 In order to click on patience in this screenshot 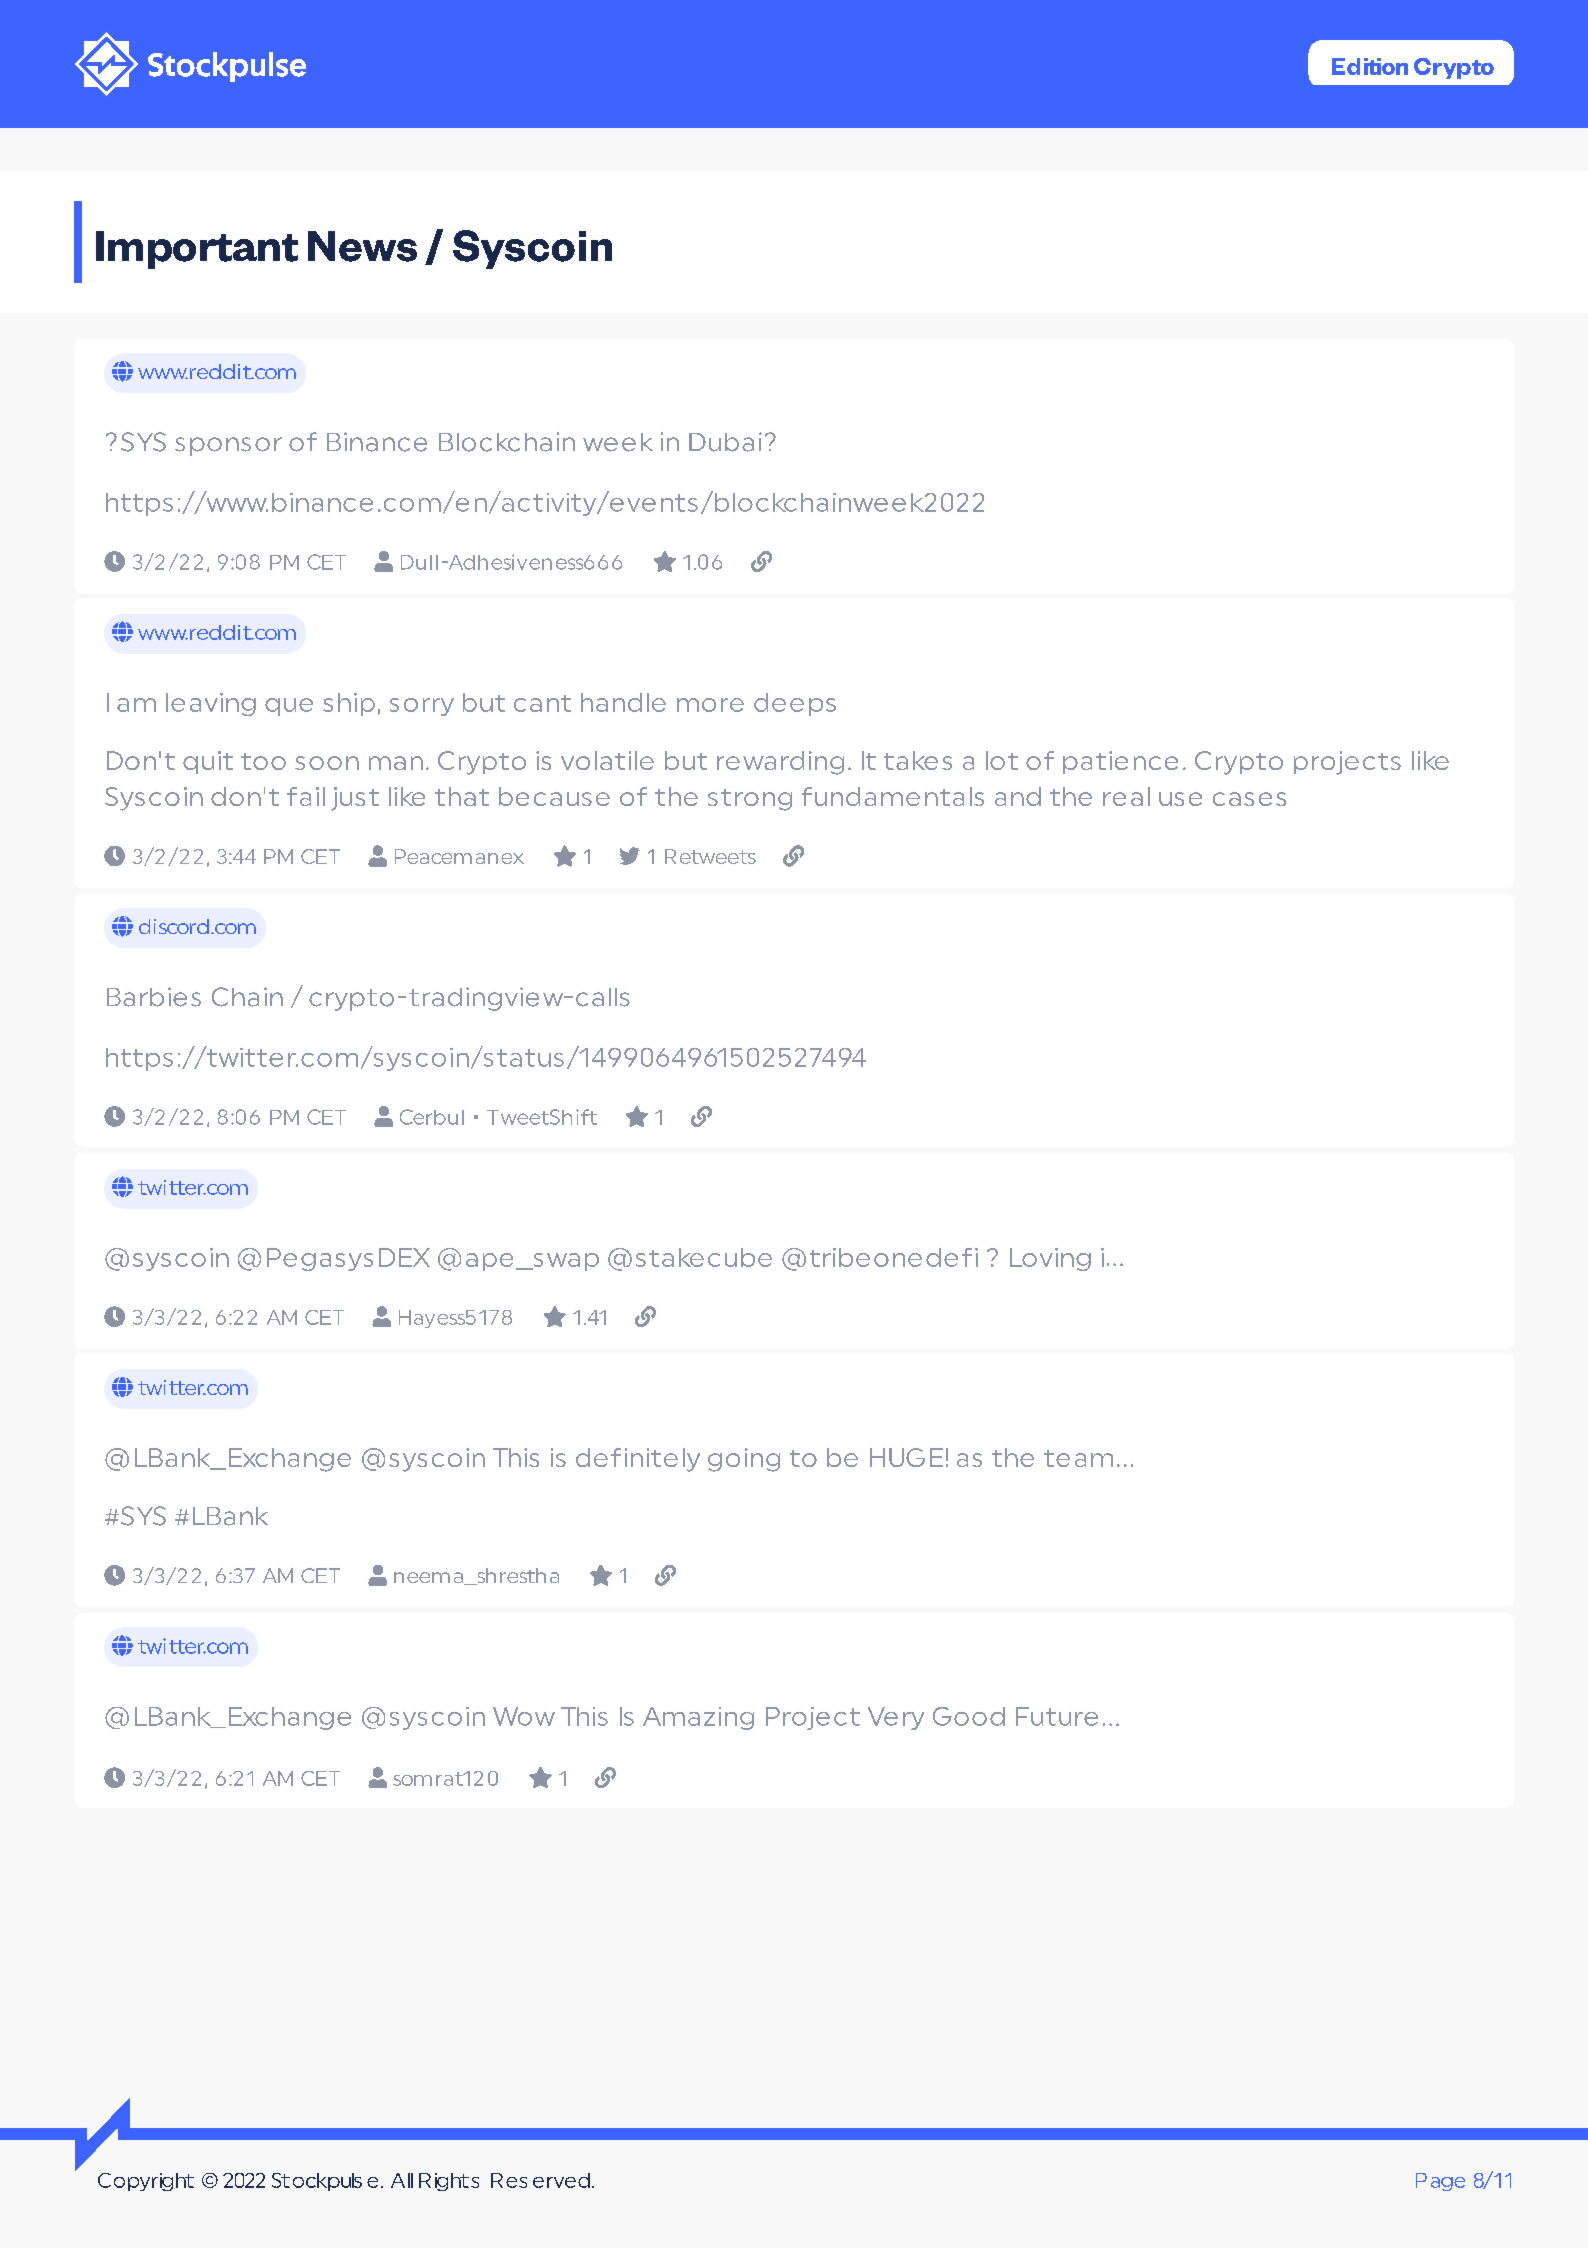, I will do `click(1120, 762)`.
